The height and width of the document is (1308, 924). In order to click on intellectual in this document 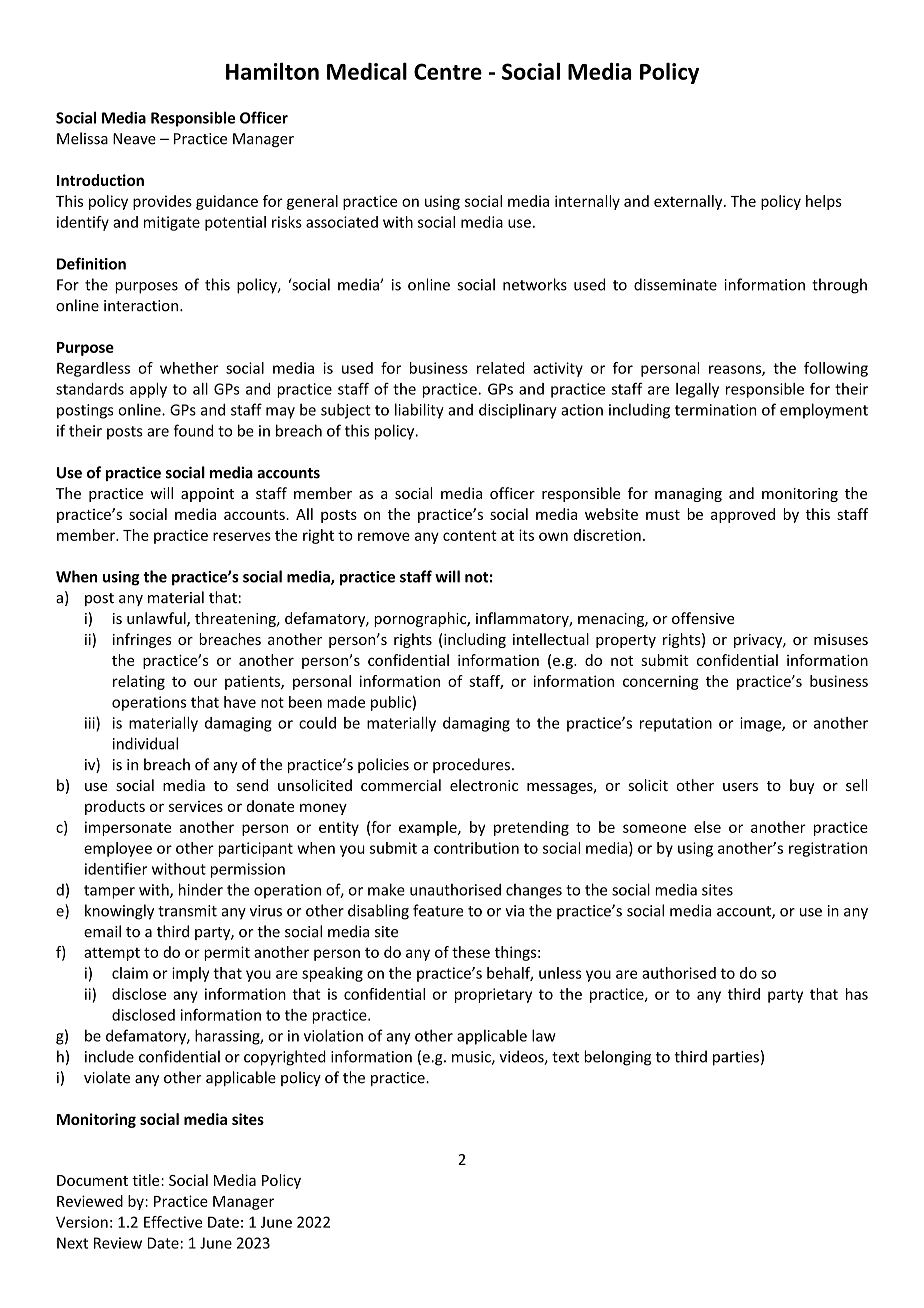, I will do `click(551, 639)`.
